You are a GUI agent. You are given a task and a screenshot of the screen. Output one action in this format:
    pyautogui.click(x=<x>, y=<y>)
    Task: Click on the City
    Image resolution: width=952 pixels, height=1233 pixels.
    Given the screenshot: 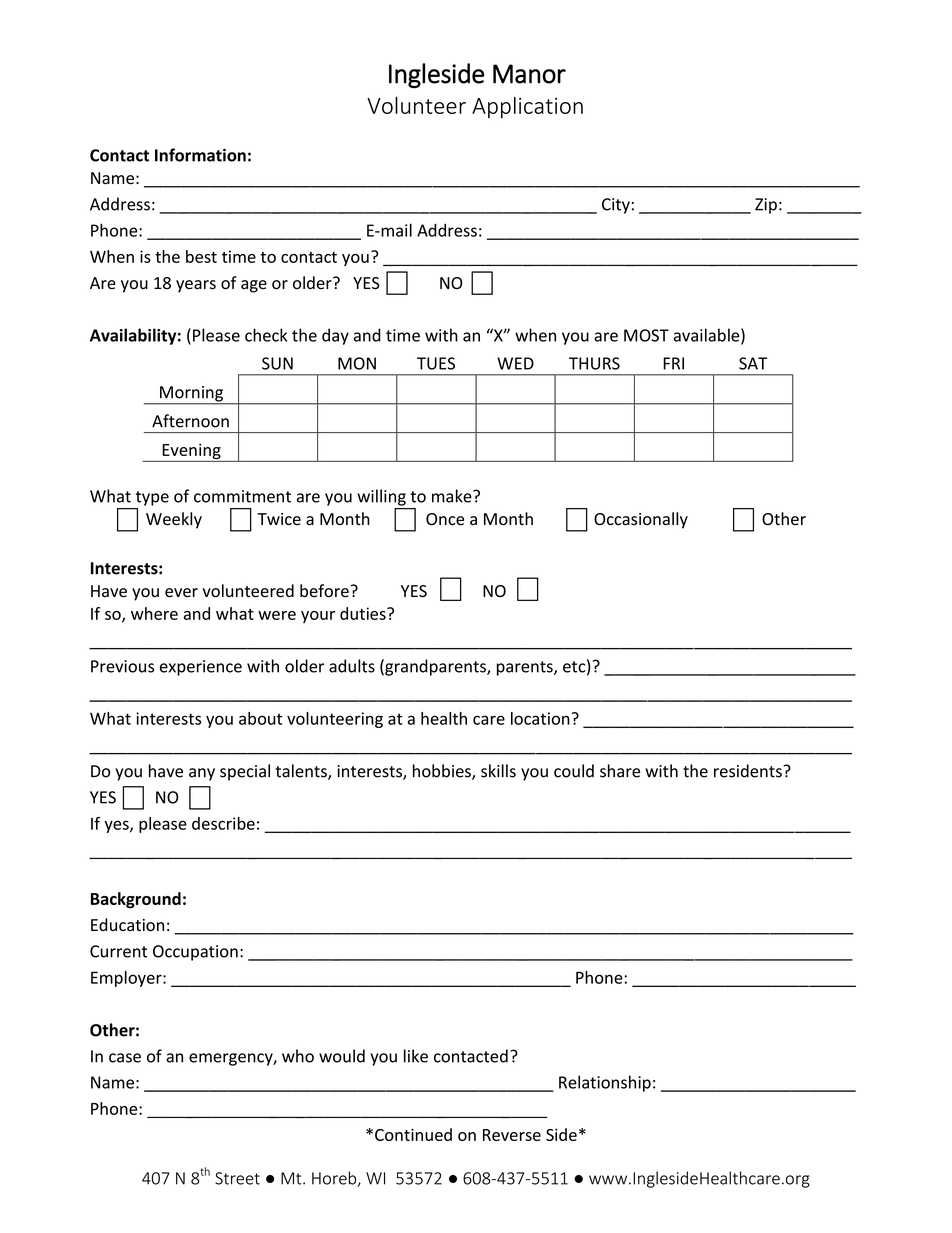 What is the action you would take?
    pyautogui.click(x=616, y=206)
